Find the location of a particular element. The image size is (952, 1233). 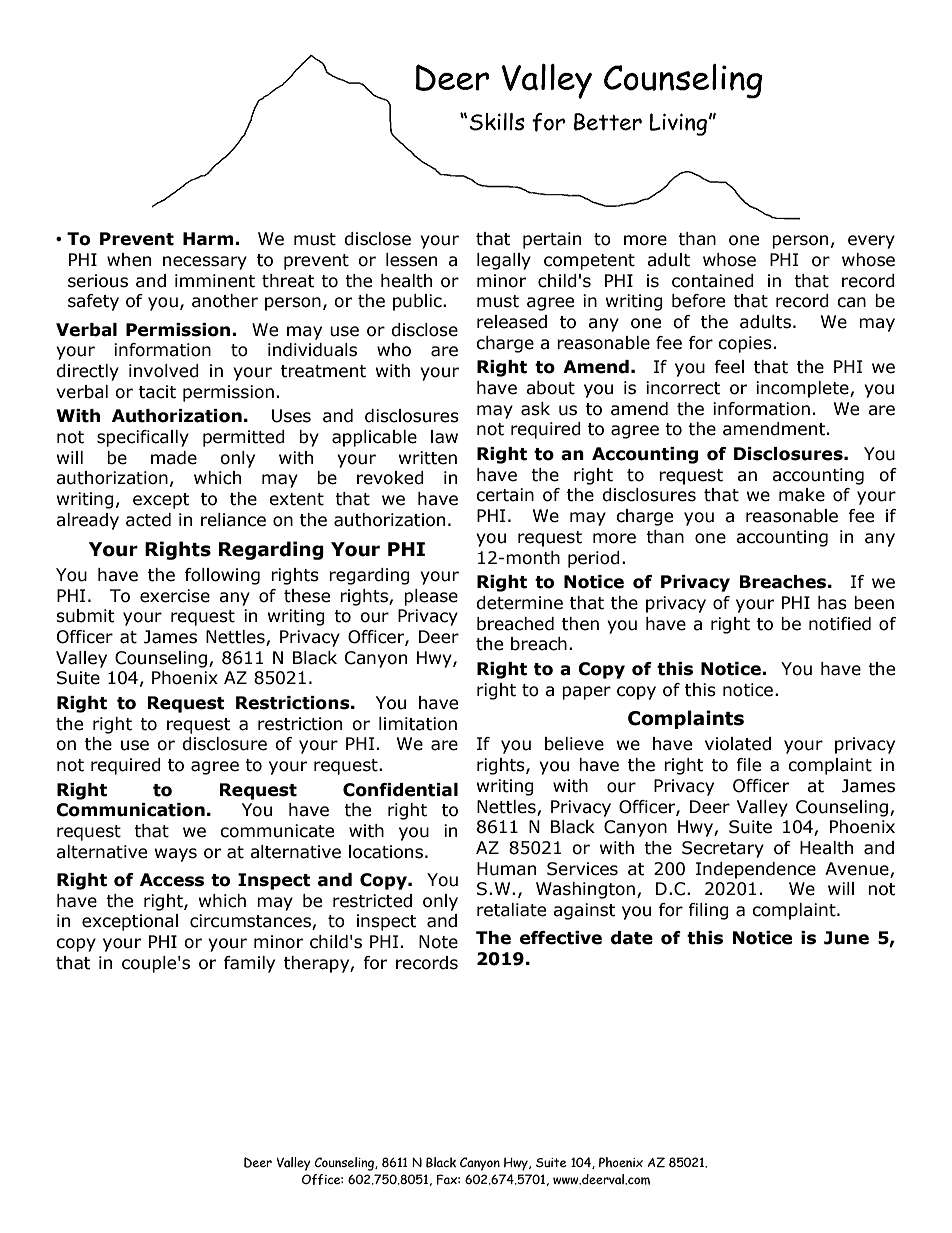

contained is located at coordinates (713, 281).
